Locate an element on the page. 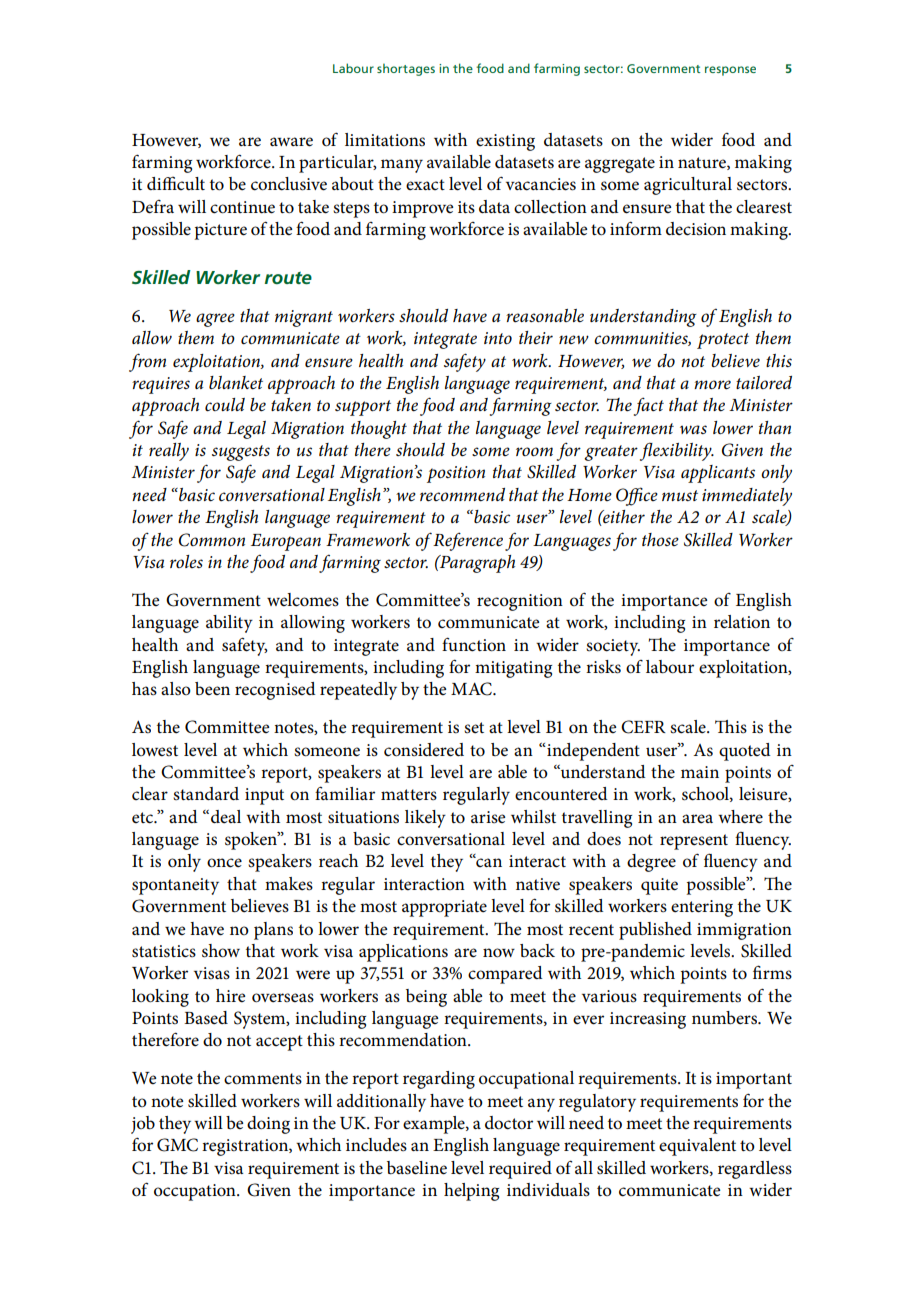  GMC is located at coordinates (177, 1145).
